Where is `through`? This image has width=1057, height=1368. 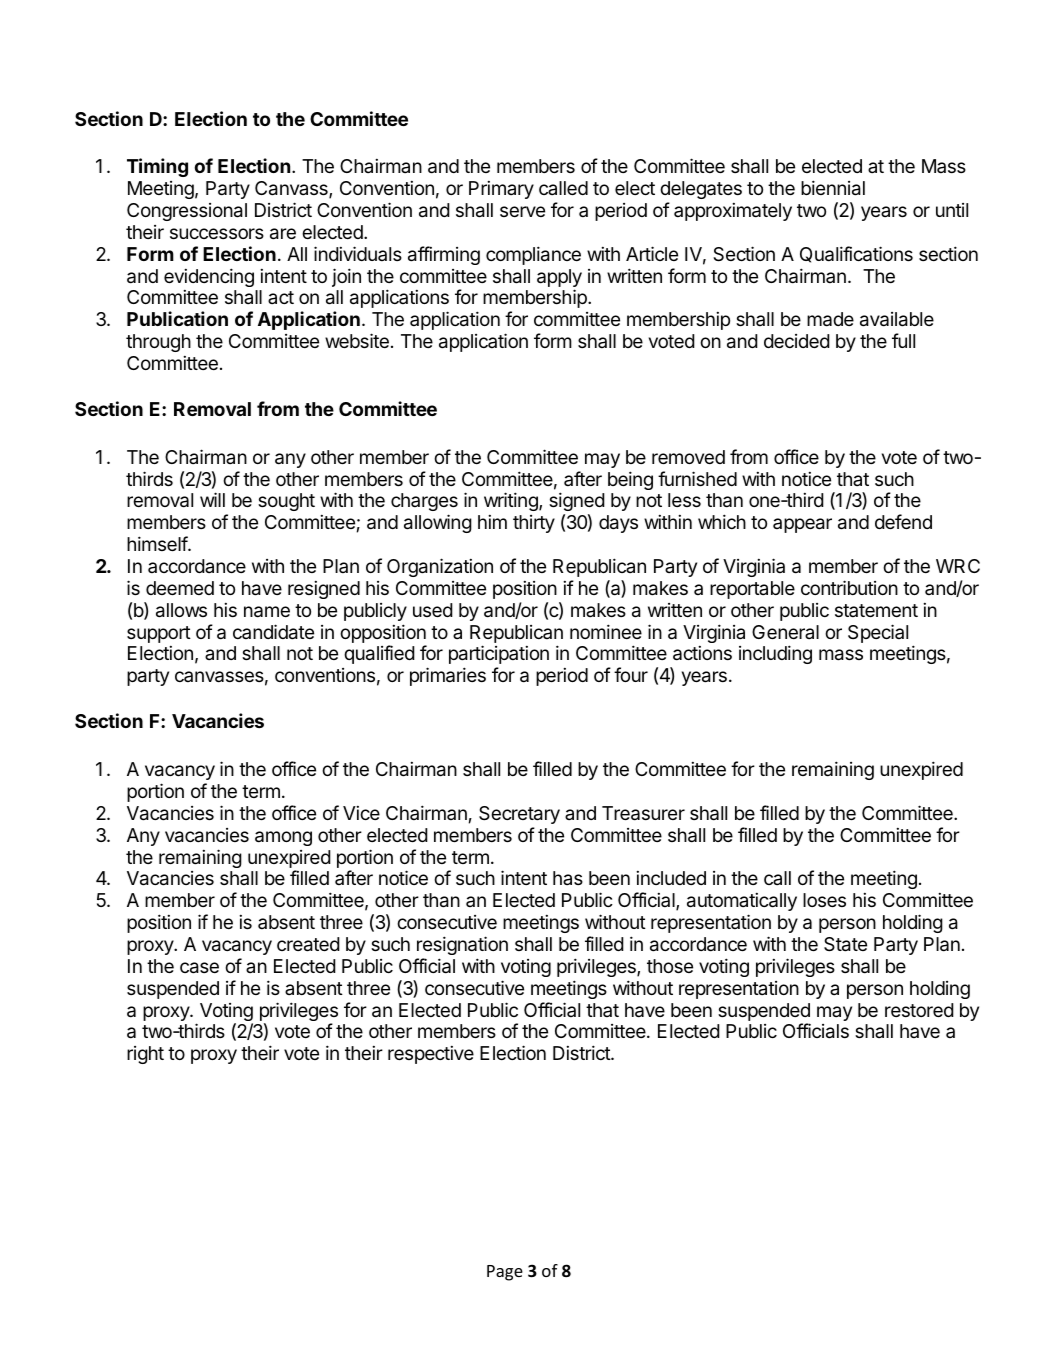 through is located at coordinates (158, 343).
